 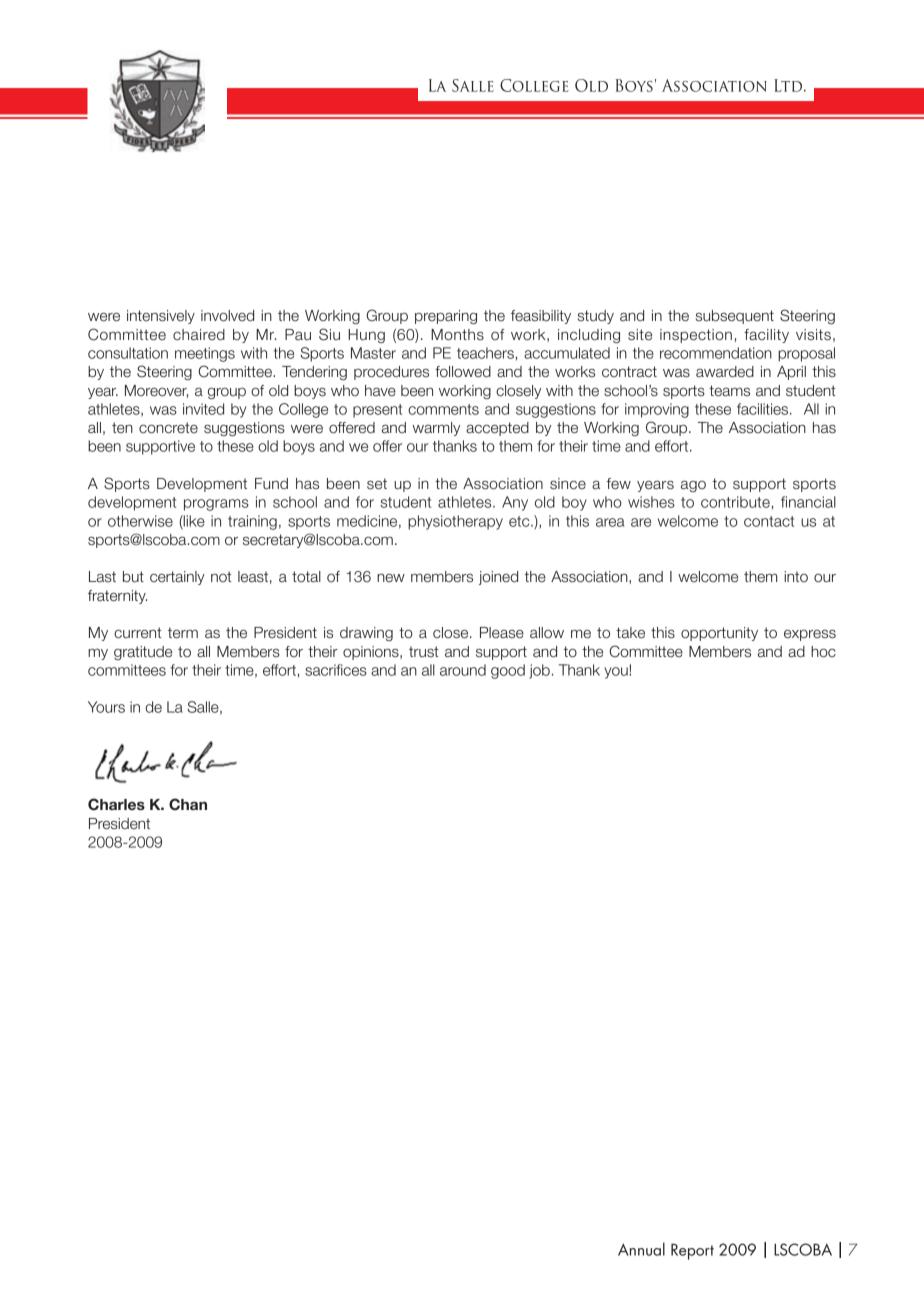 What do you see at coordinates (641, 1249) in the screenshot?
I see `Annual` at bounding box center [641, 1249].
